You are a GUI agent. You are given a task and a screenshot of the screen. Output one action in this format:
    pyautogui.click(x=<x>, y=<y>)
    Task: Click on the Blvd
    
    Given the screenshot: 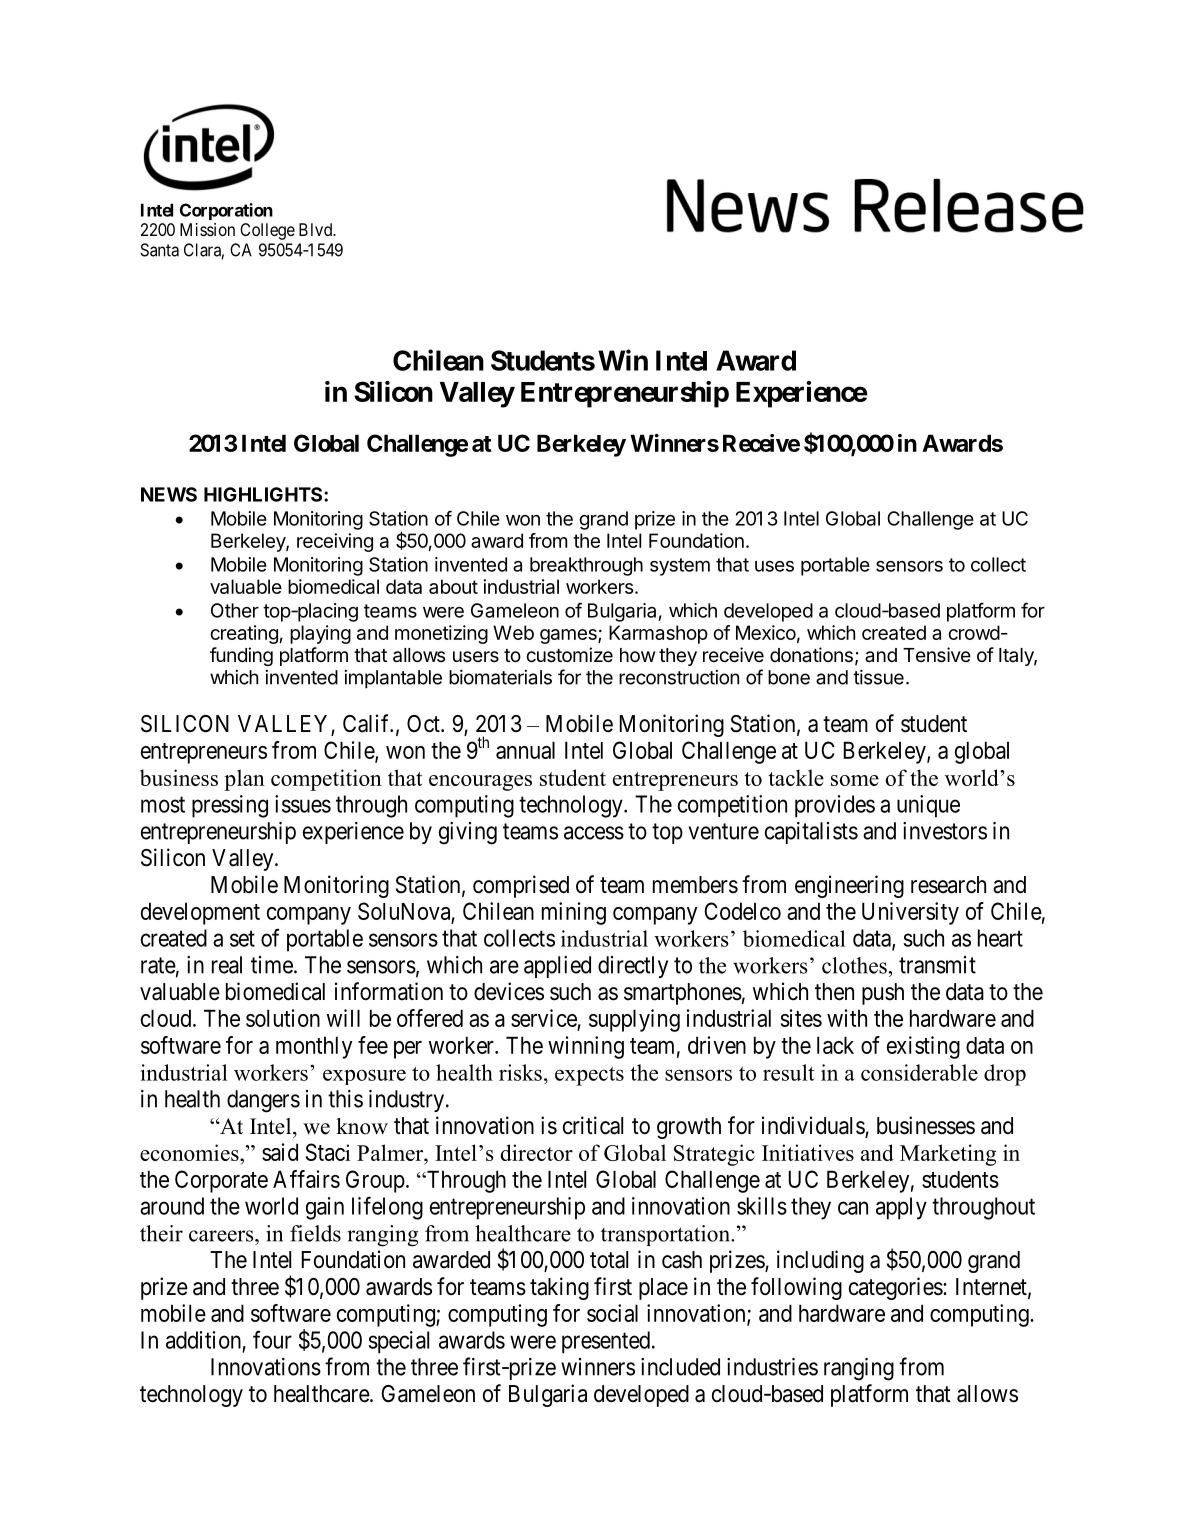 What is the action you would take?
    pyautogui.click(x=316, y=229)
